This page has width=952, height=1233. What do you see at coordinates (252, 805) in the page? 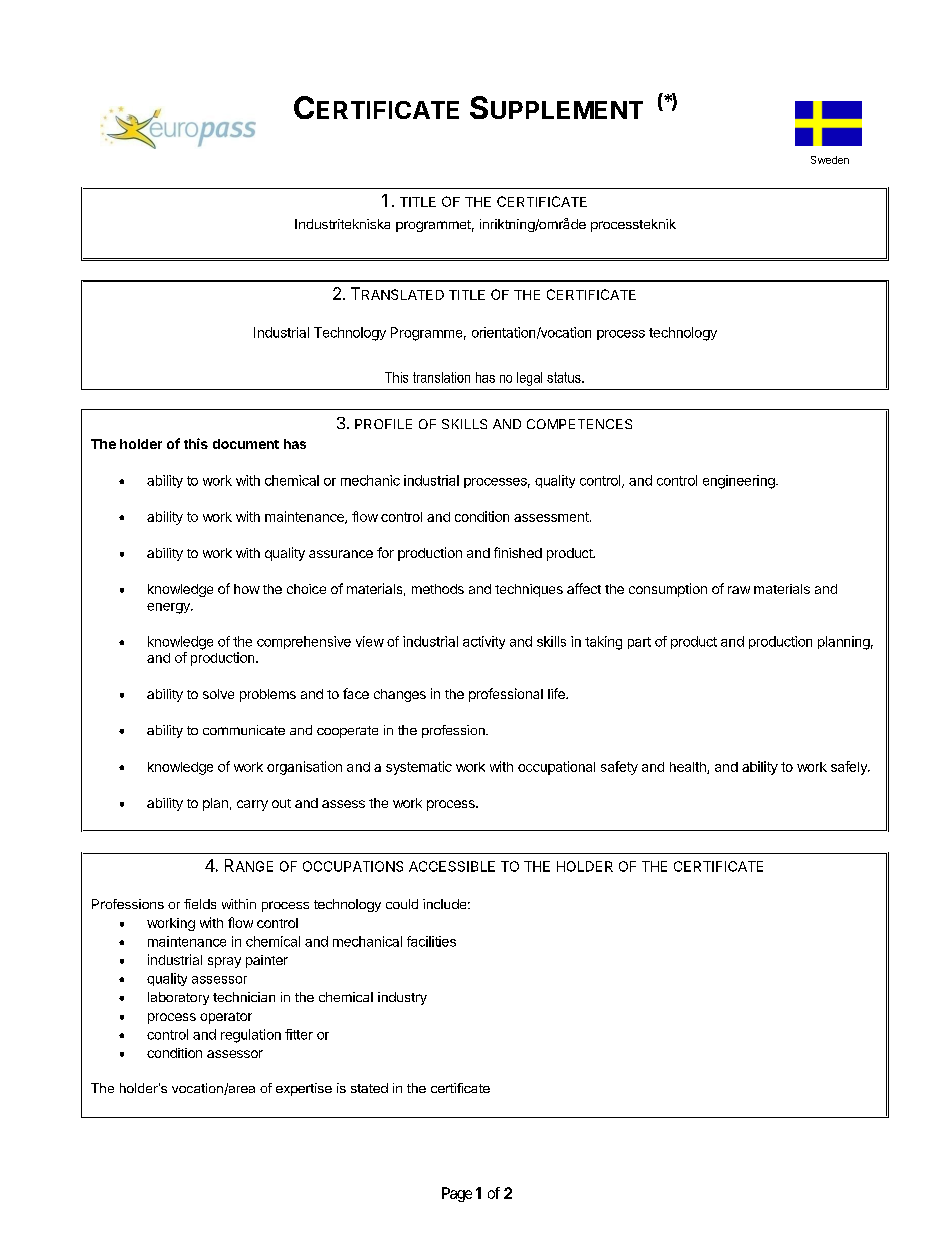
I see `carry` at bounding box center [252, 805].
